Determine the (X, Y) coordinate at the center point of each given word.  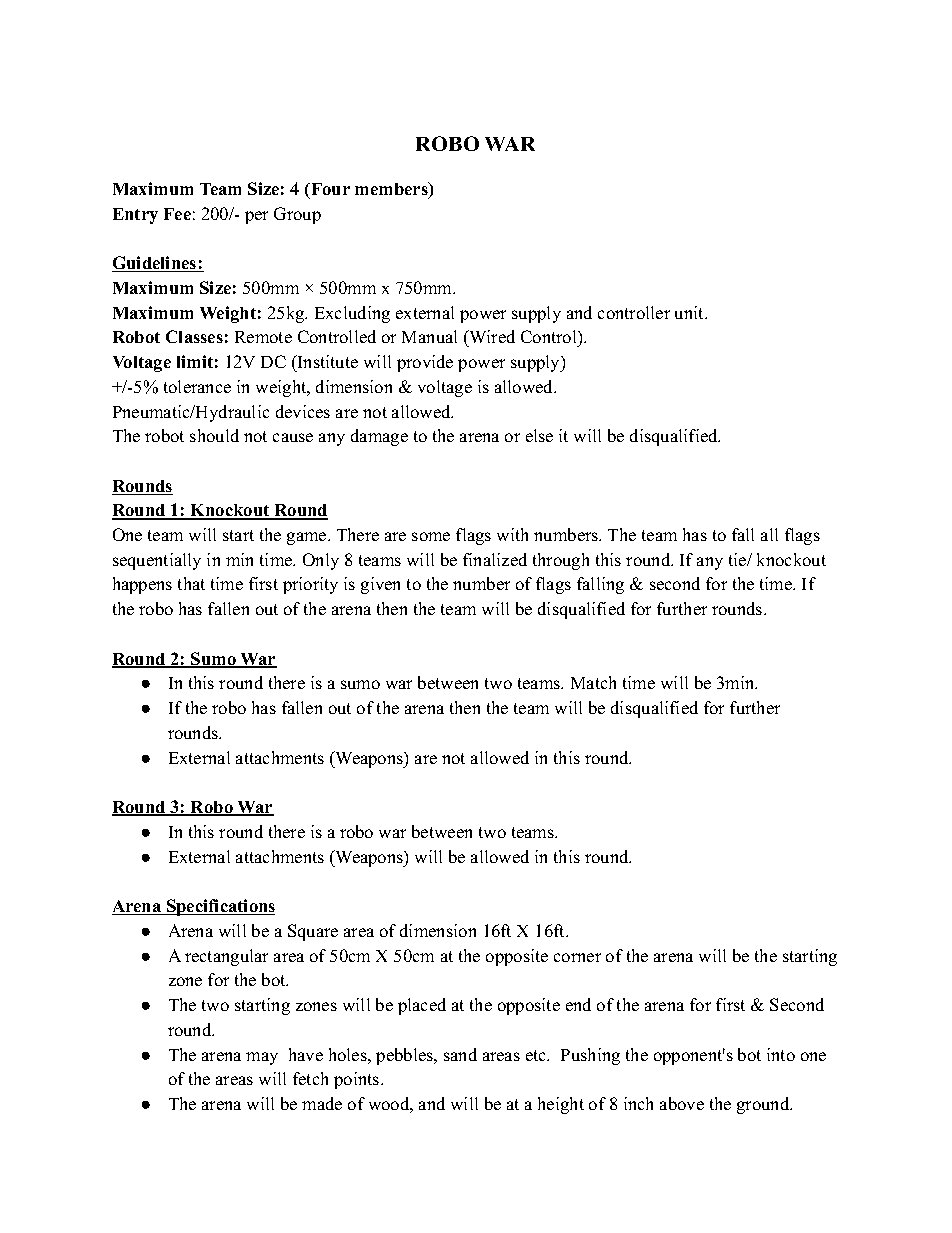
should (214, 435)
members (392, 190)
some (431, 536)
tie (738, 559)
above (682, 1103)
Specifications (220, 907)
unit (690, 312)
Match (593, 682)
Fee (177, 214)
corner (577, 957)
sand (460, 1054)
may (262, 1058)
